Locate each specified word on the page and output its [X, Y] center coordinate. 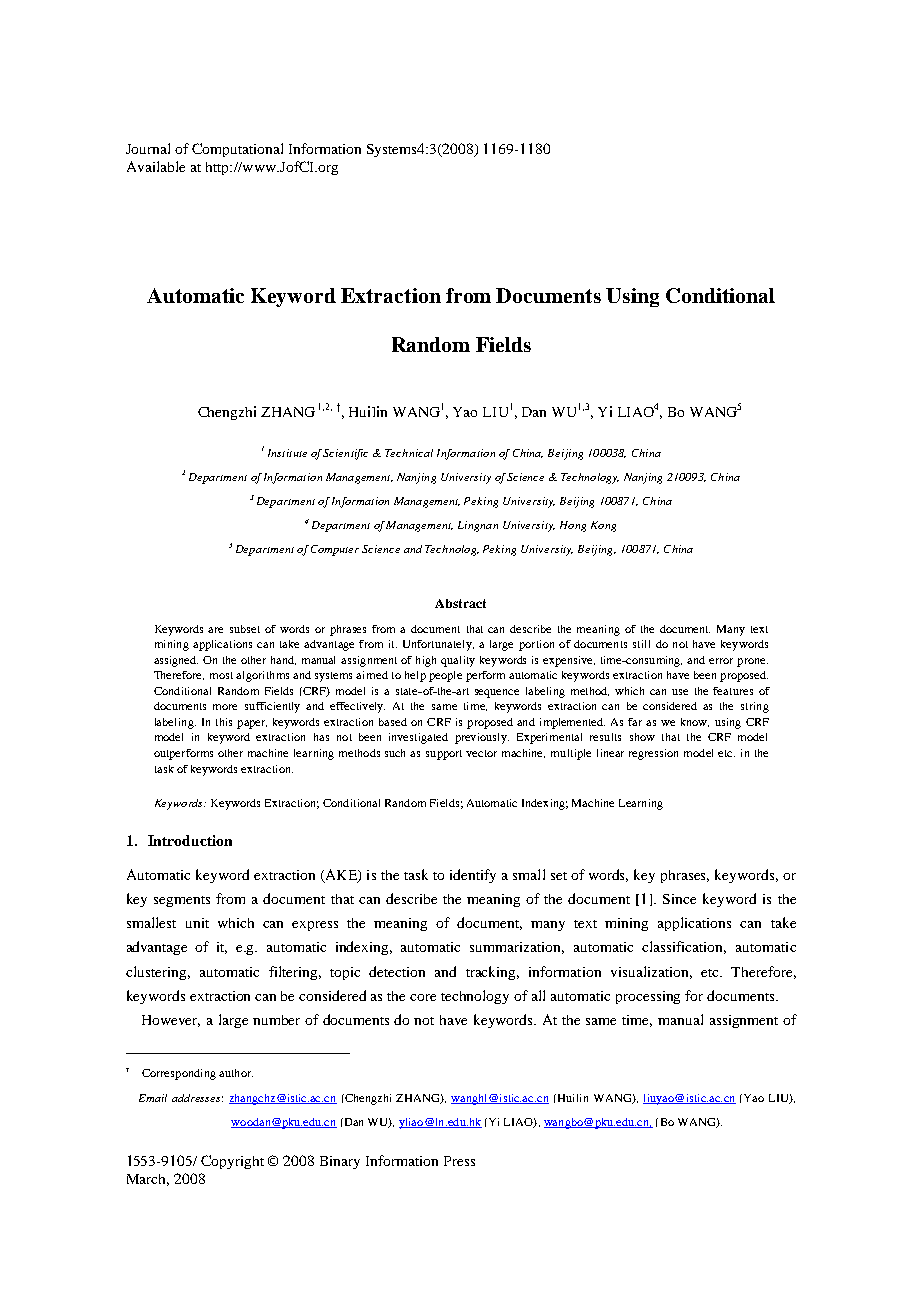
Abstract [460, 603]
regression [653, 754]
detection [397, 971]
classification [684, 947]
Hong [573, 526]
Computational [237, 150]
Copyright [232, 1162]
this [224, 722]
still [641, 644]
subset [245, 629]
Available [156, 166]
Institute [287, 453]
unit [197, 923]
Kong [603, 526]
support [444, 755]
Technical [409, 453]
